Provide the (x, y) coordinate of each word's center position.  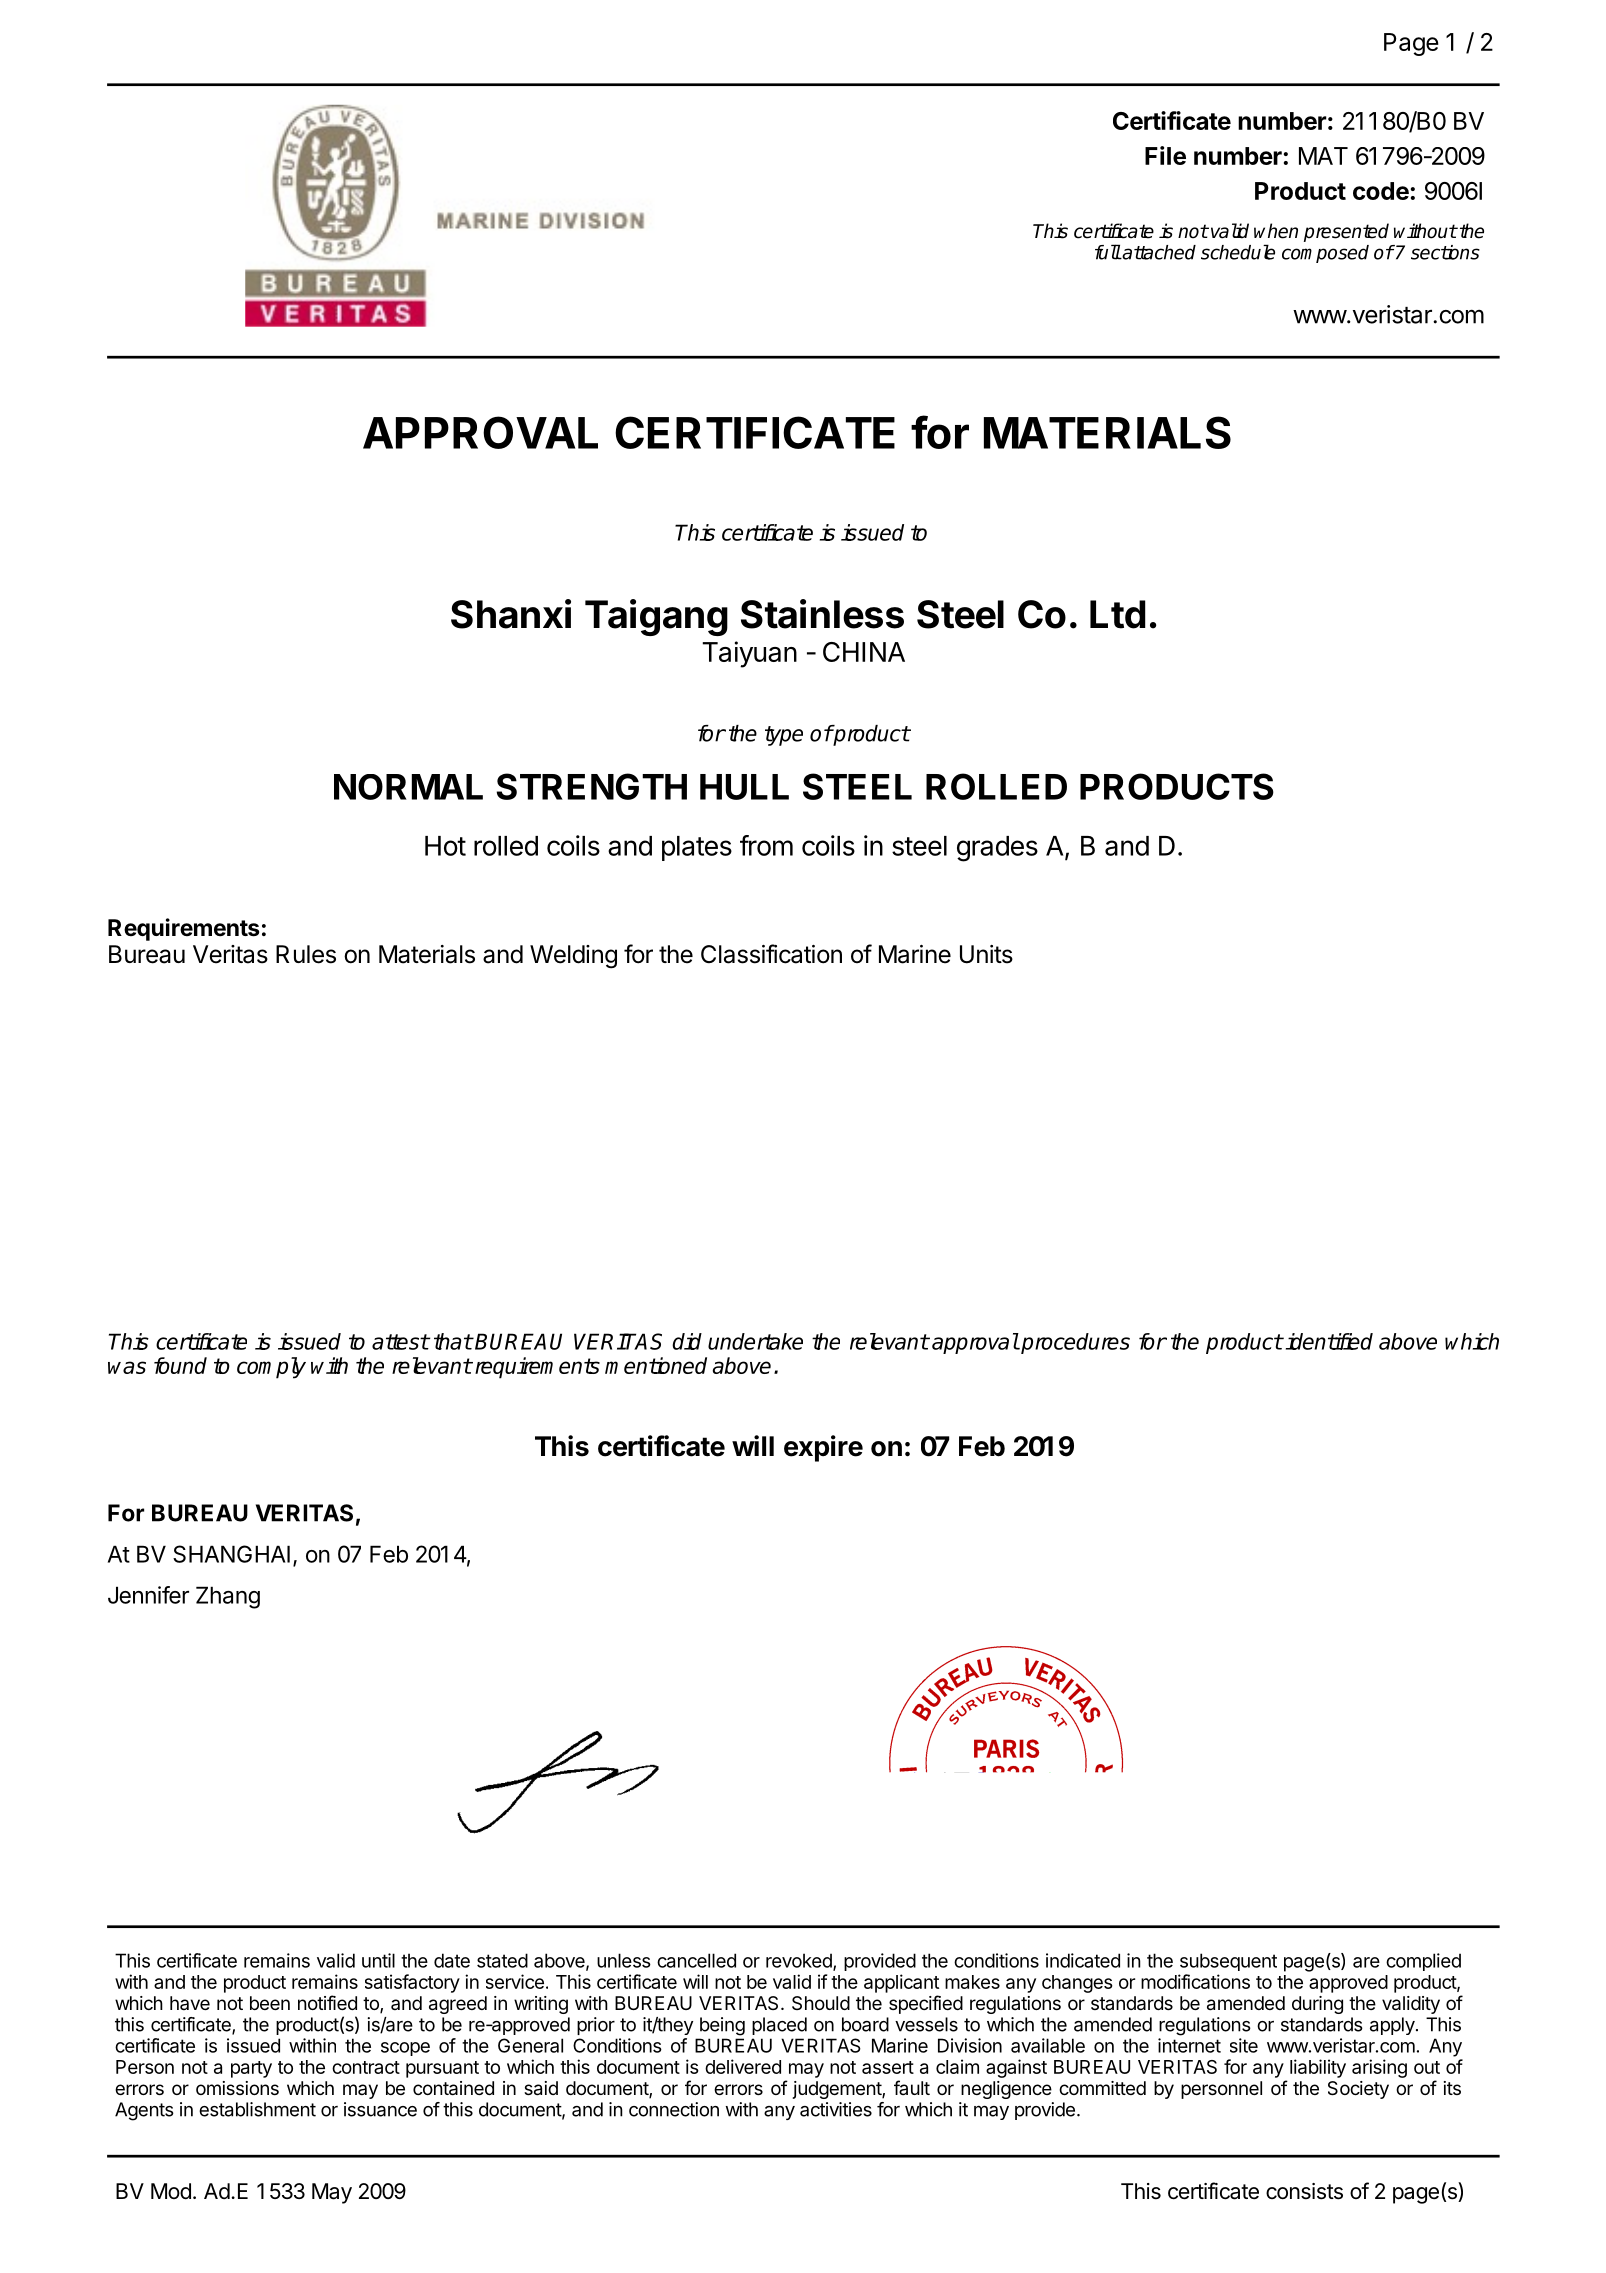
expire (823, 1448)
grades (997, 849)
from (766, 845)
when (1276, 231)
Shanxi (511, 614)
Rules (306, 954)
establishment (257, 2109)
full (1108, 252)
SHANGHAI (231, 1554)
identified (1329, 1341)
